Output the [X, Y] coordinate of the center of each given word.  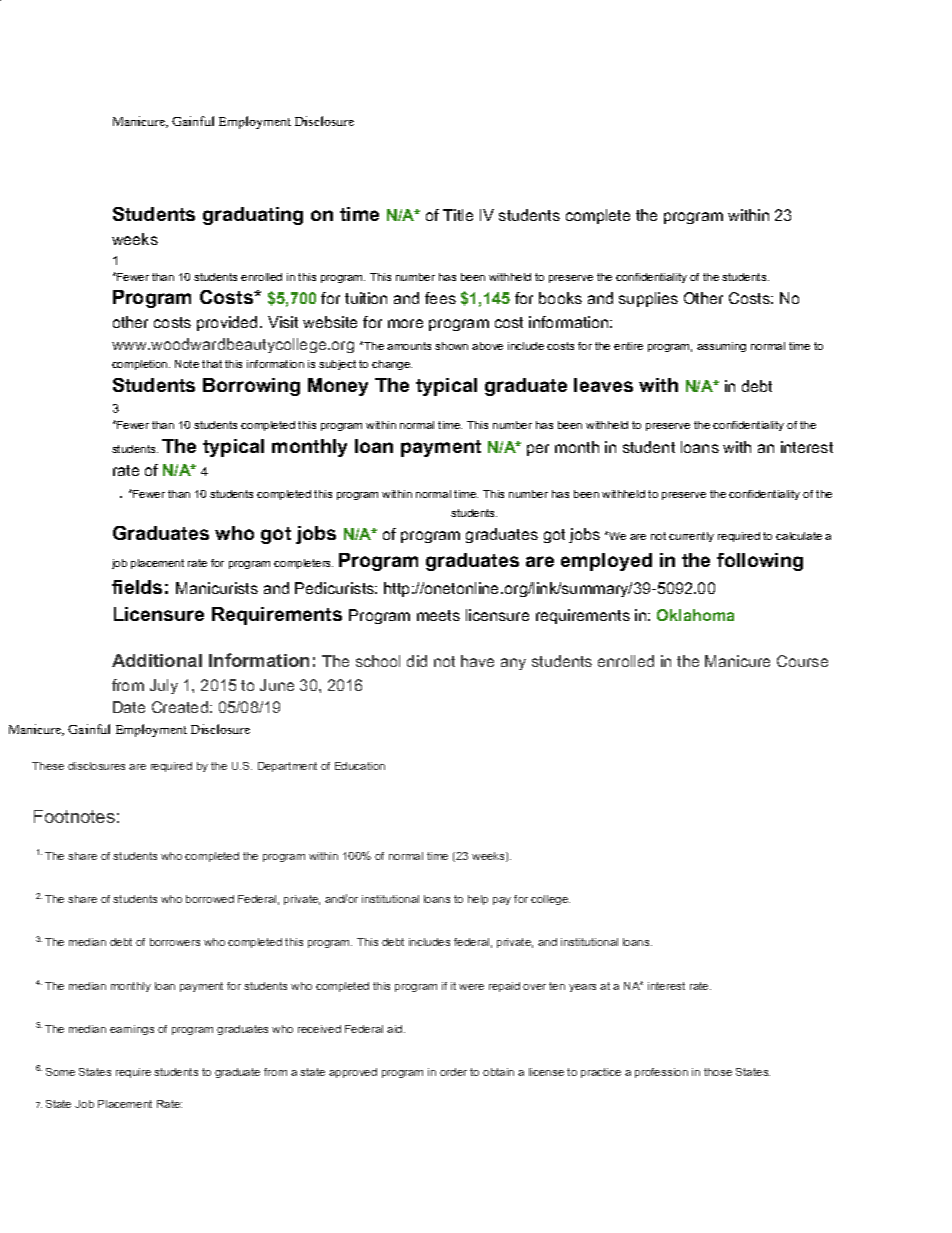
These [48, 766]
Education [360, 766]
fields [137, 587]
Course [802, 661]
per [538, 450]
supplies [648, 299]
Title [458, 215]
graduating [253, 216]
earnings [132, 1030]
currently [691, 537]
